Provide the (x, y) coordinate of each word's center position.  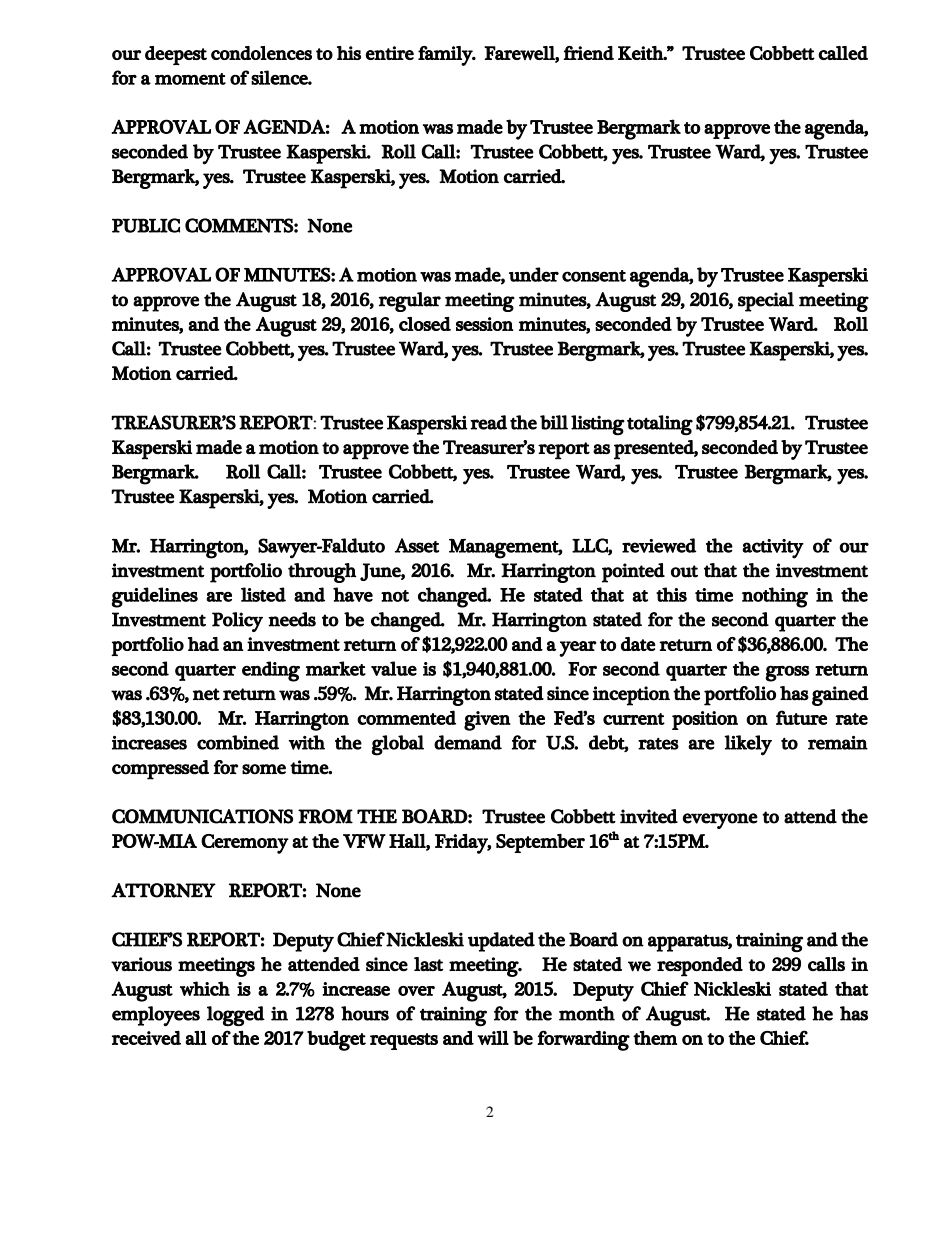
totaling (660, 425)
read (488, 422)
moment (190, 79)
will (493, 1038)
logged (236, 1016)
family (446, 56)
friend (589, 53)
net (206, 694)
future (801, 717)
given (487, 721)
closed (425, 324)
